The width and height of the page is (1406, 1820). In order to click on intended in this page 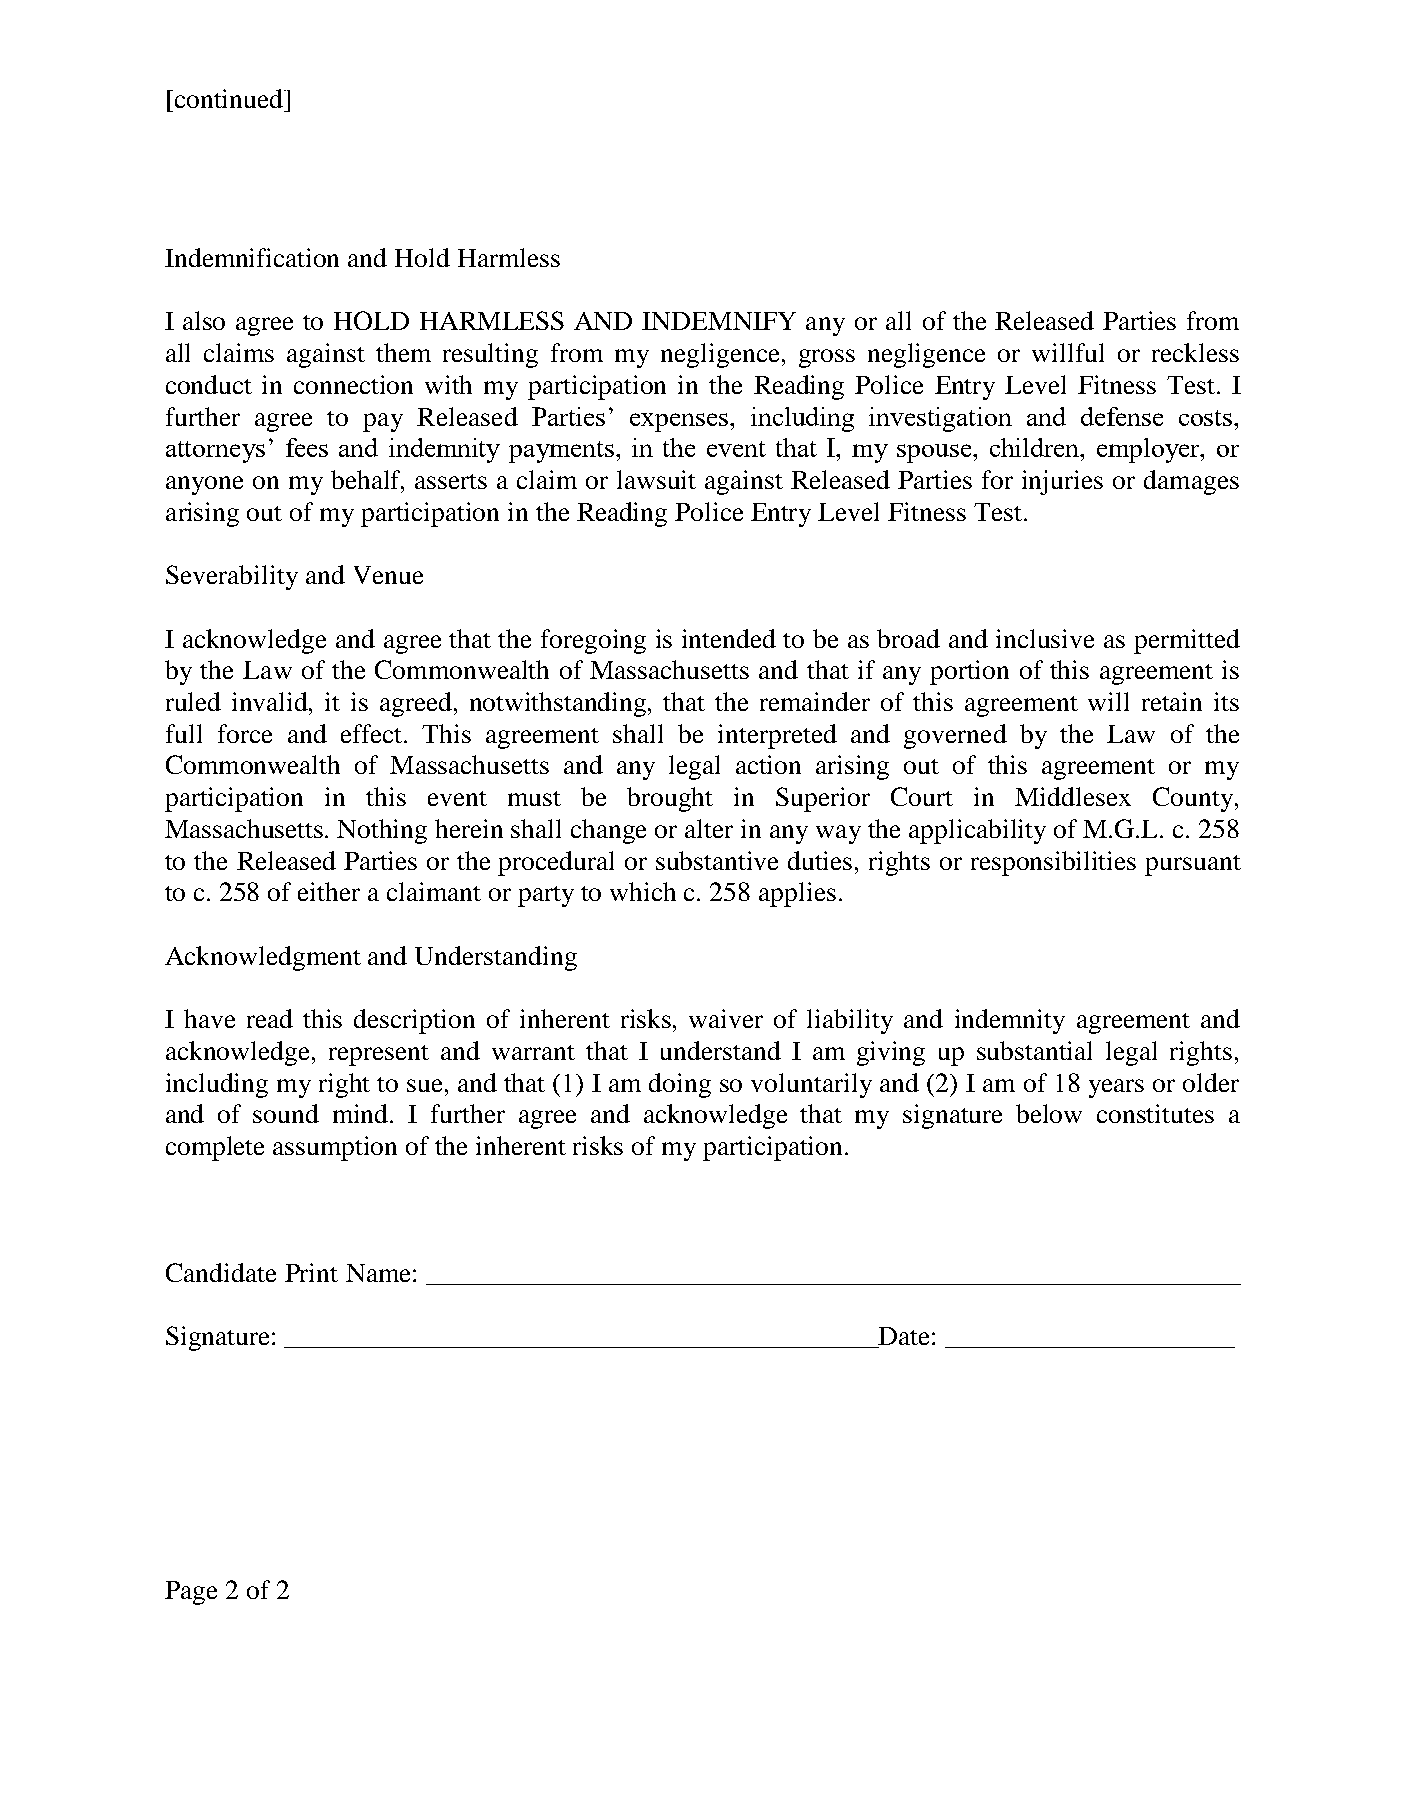, I will do `click(729, 638)`.
